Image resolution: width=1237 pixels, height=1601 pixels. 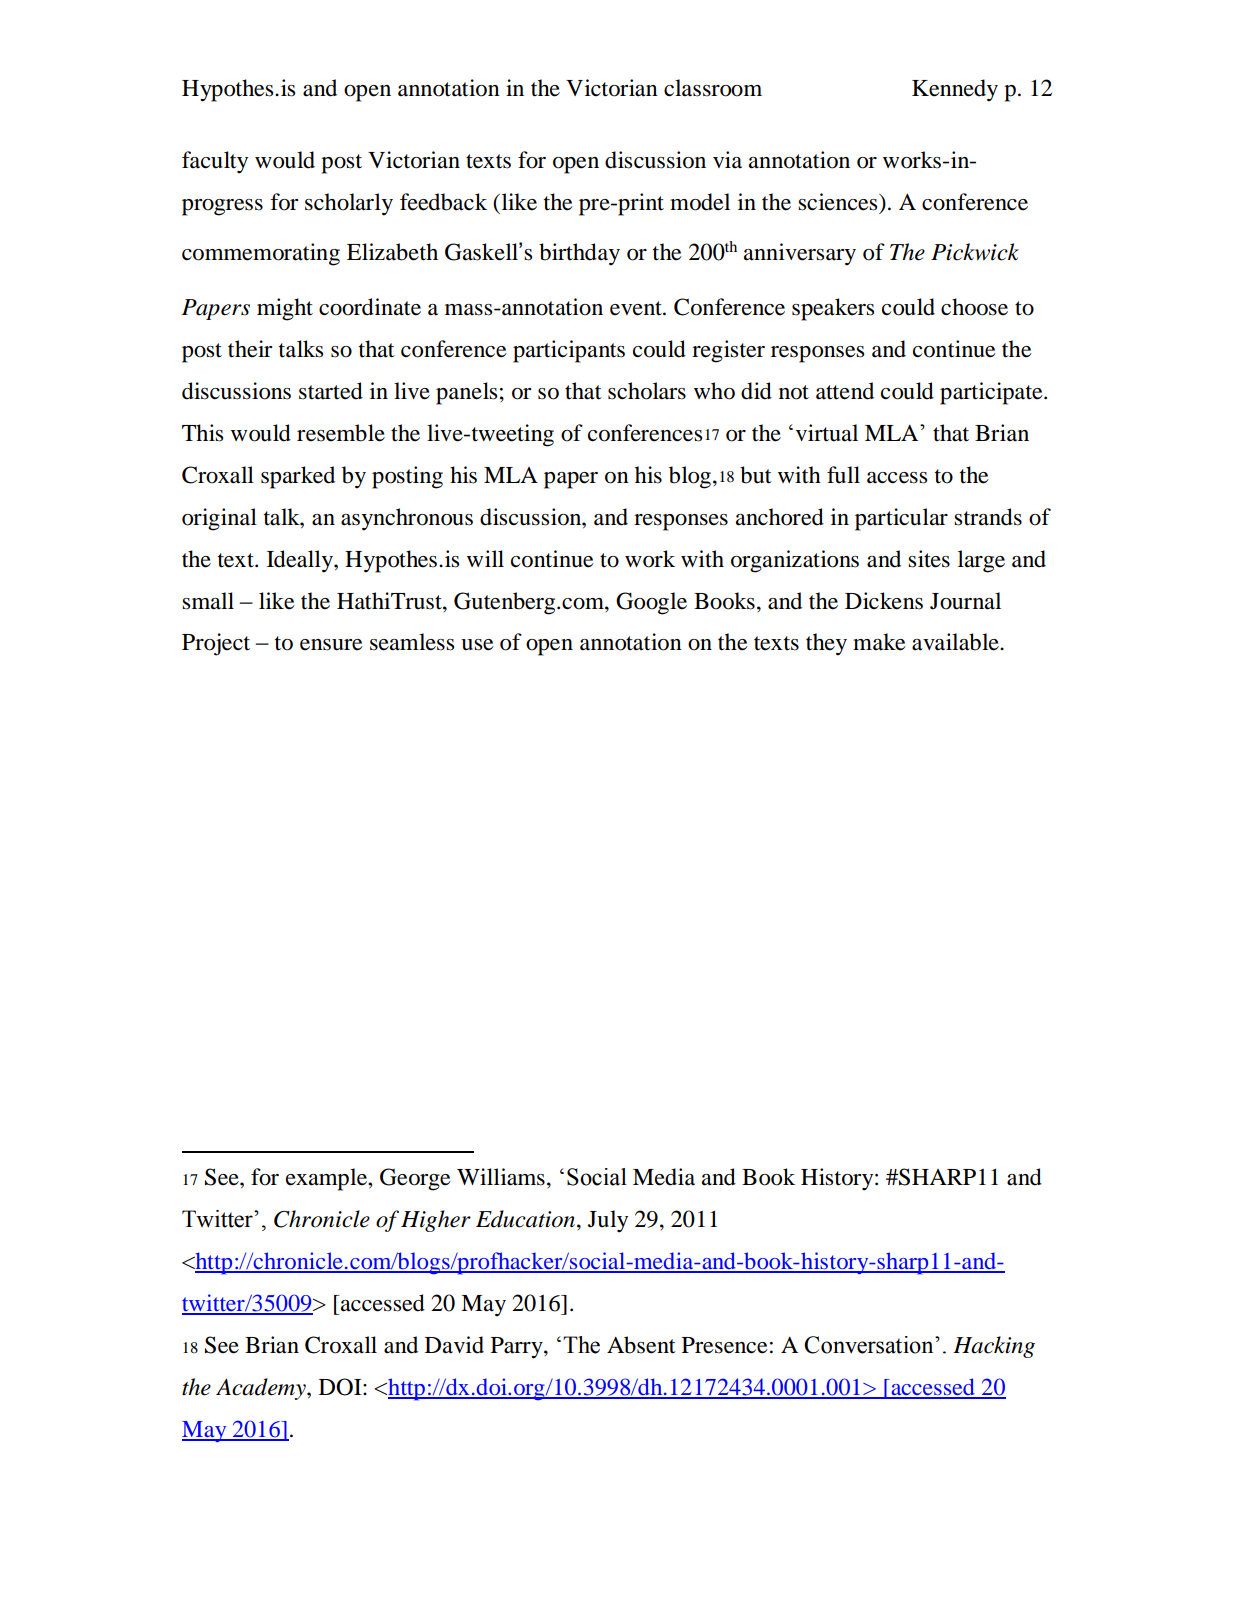 I want to click on July, so click(x=608, y=1221).
